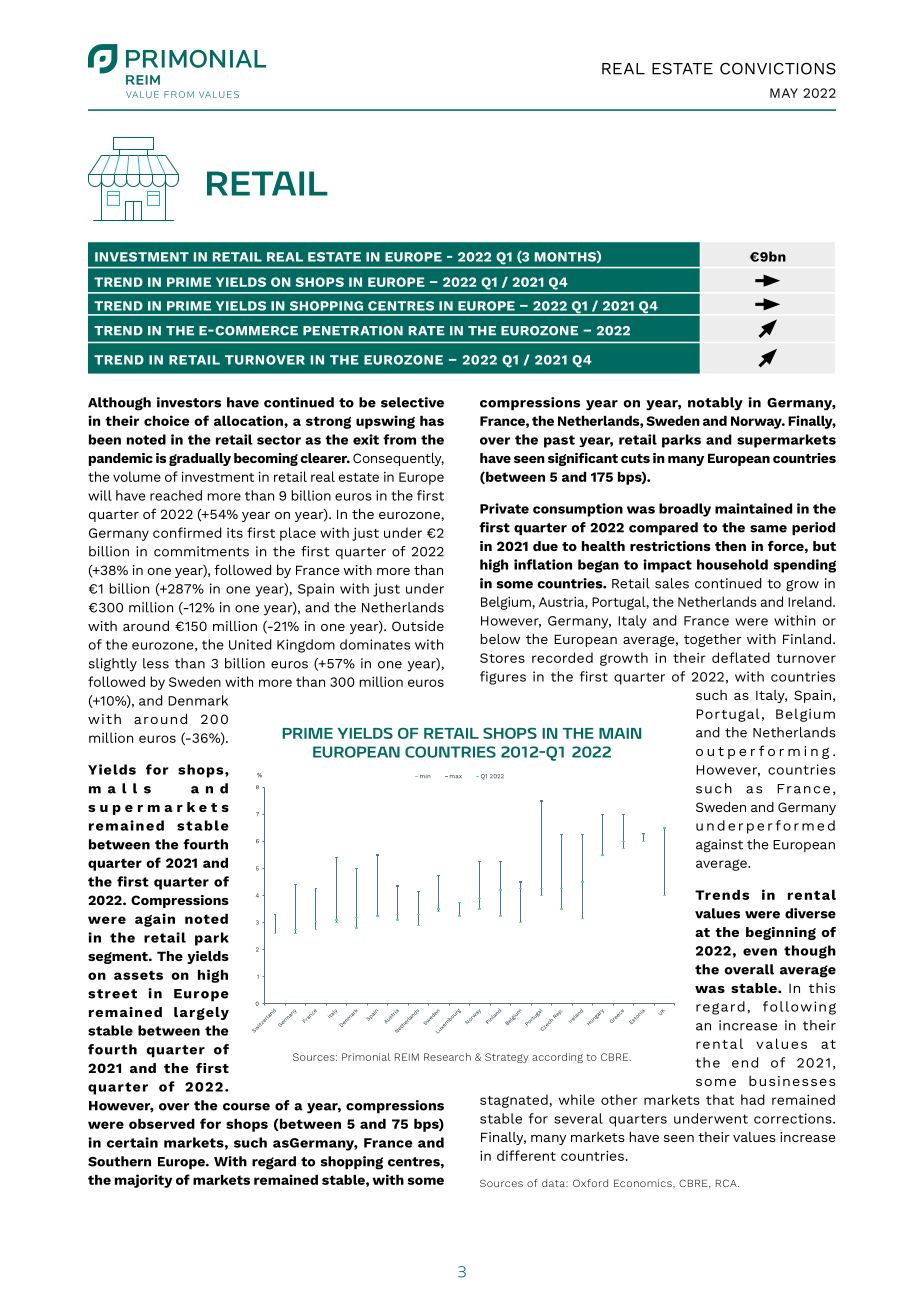 This page has width=924, height=1308. I want to click on CONVICTIONS, so click(778, 69).
